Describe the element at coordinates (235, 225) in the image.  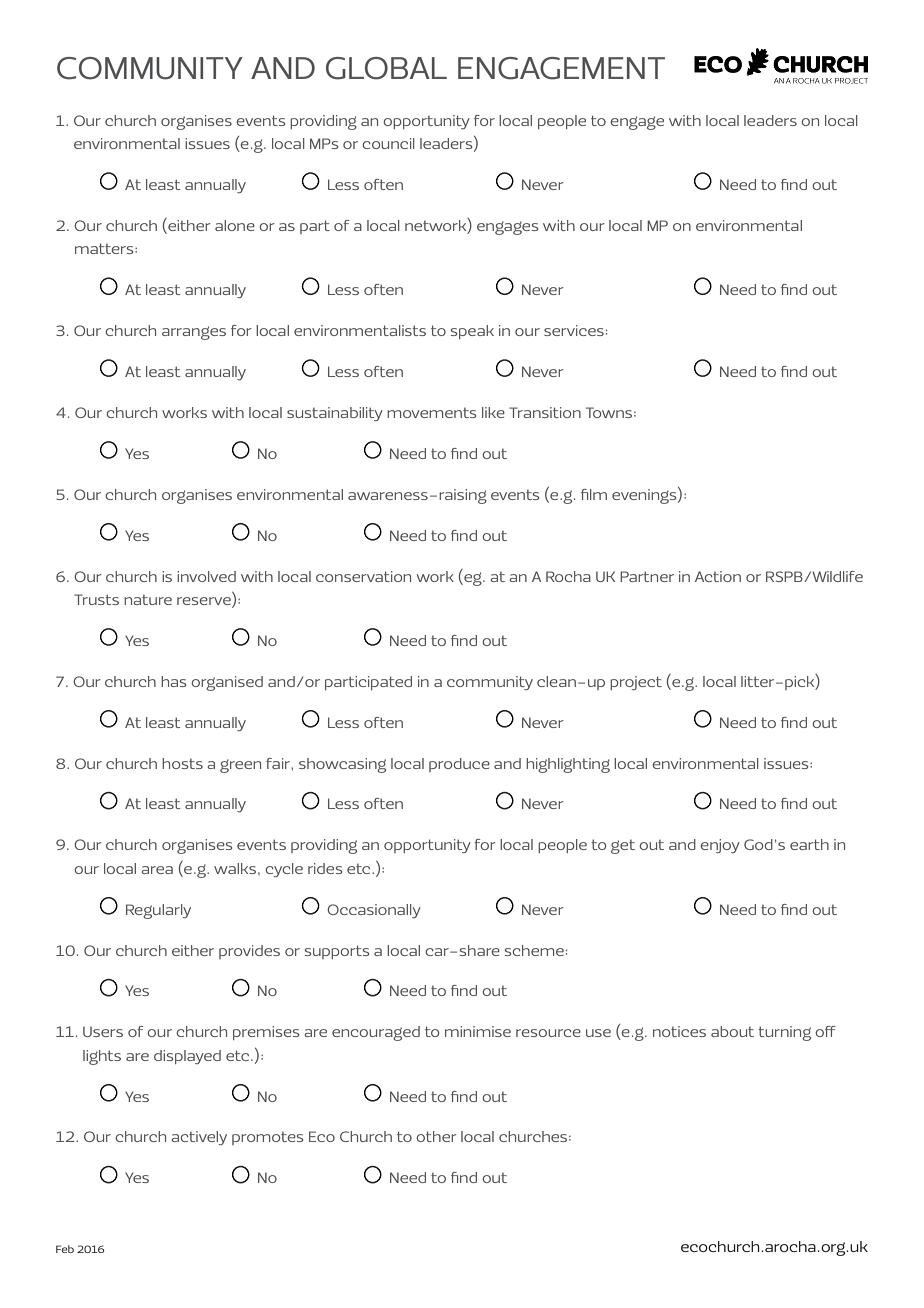
I see `alone` at that location.
